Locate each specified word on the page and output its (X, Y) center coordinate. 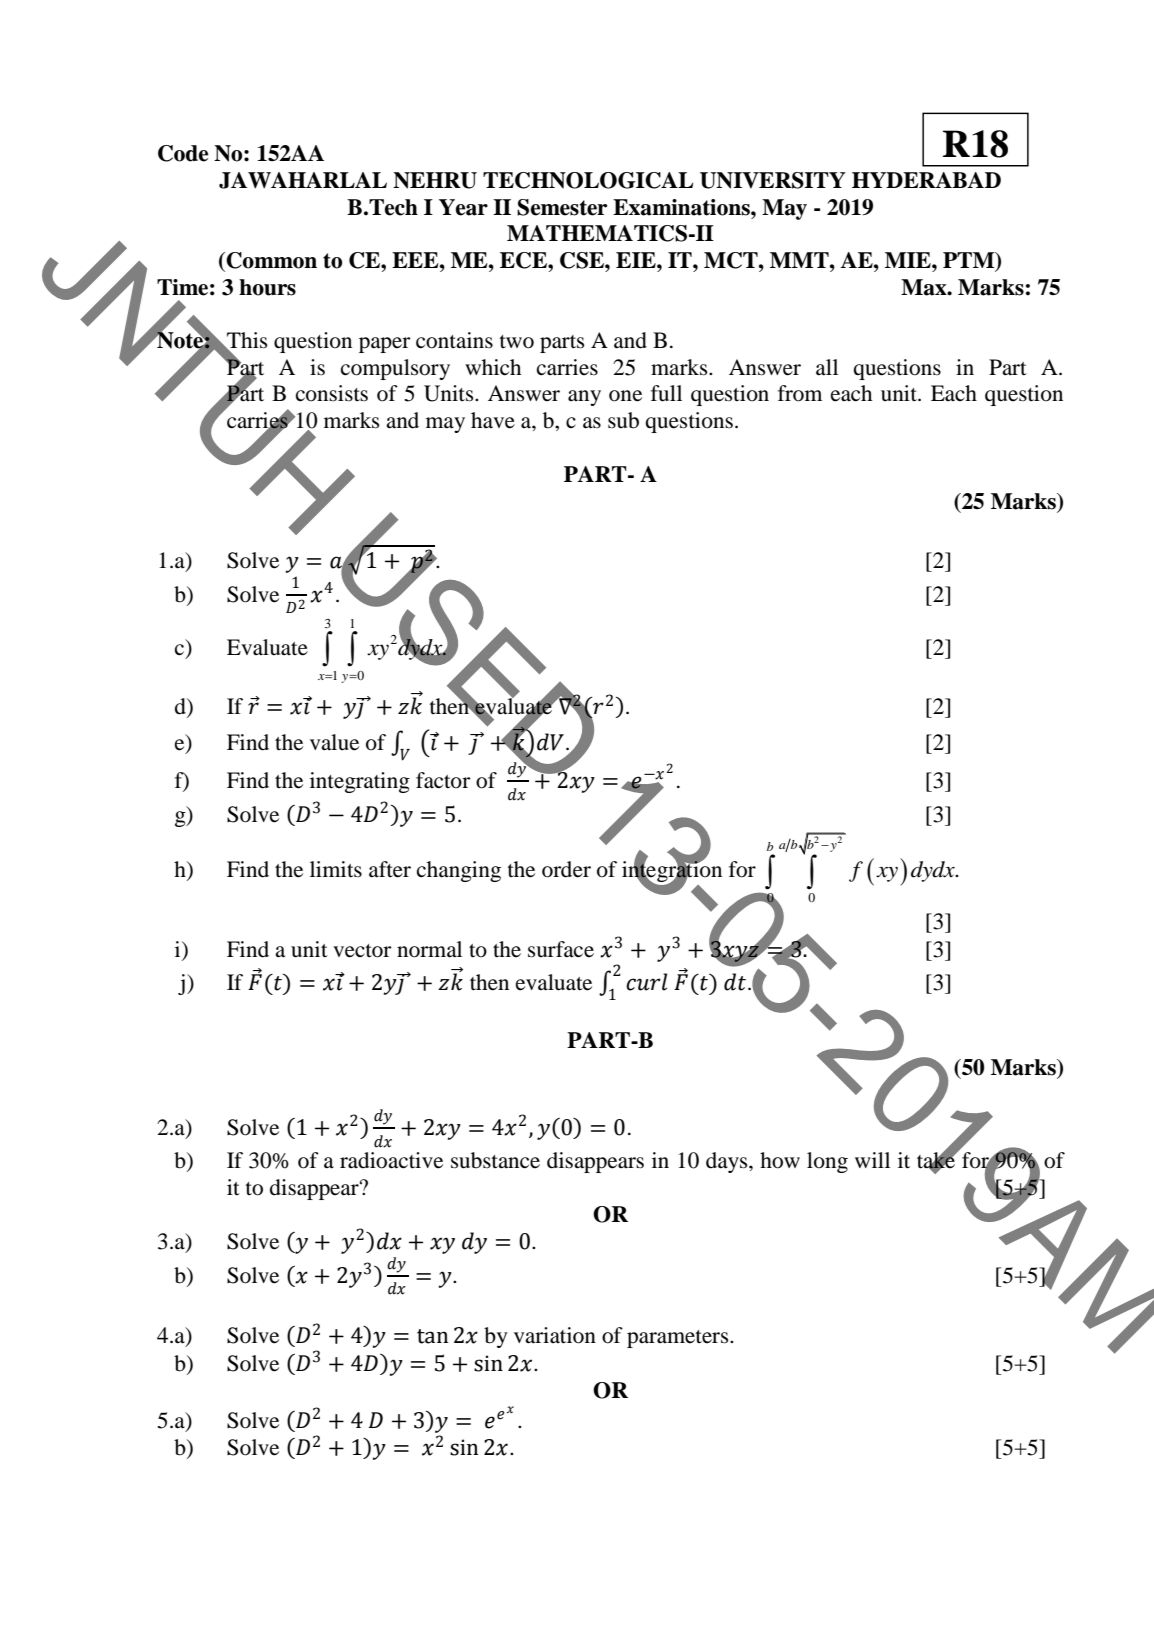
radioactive (391, 1160)
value (334, 742)
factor (443, 780)
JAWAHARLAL (303, 180)
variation (555, 1335)
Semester (562, 207)
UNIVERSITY (773, 180)
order (566, 869)
